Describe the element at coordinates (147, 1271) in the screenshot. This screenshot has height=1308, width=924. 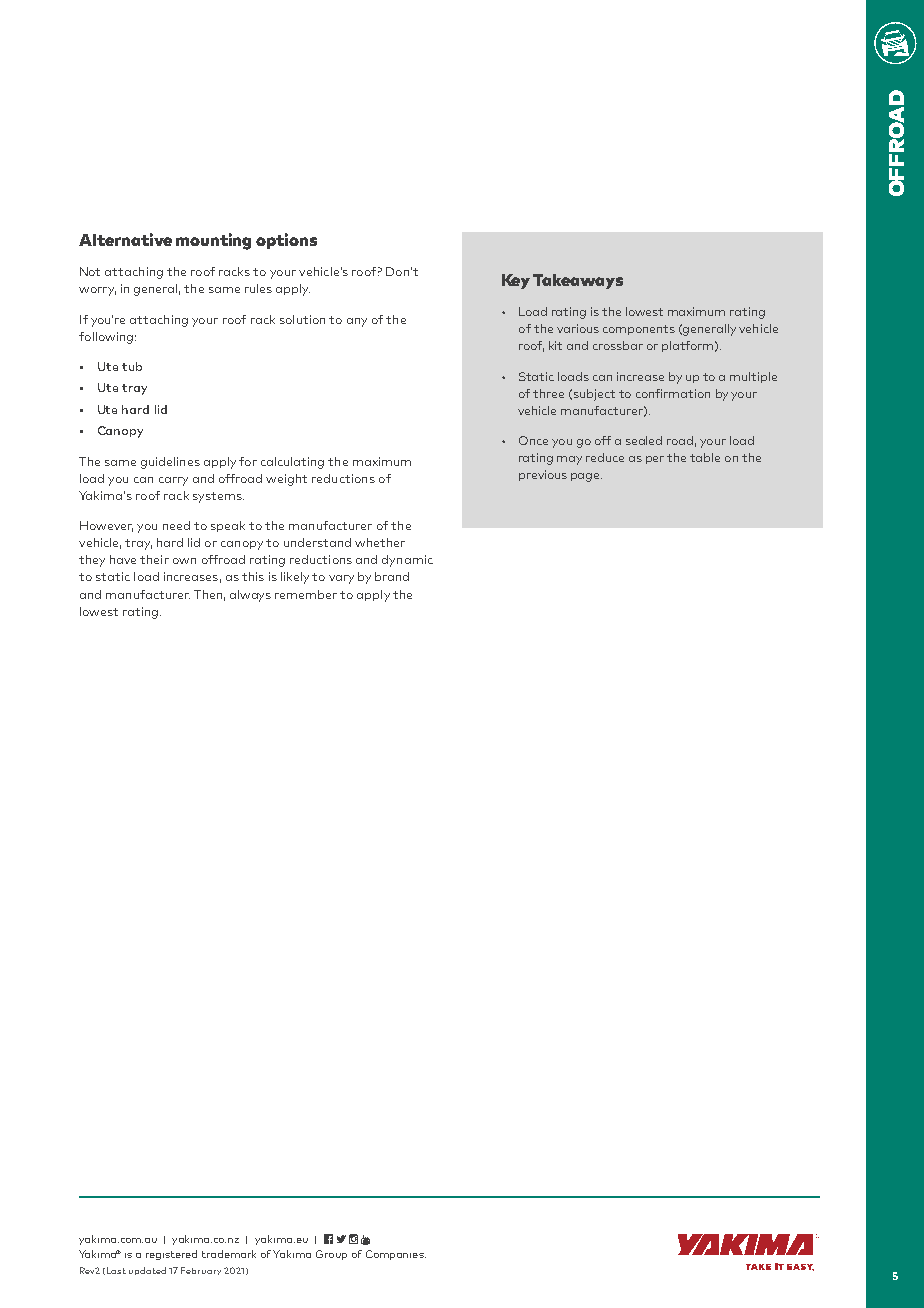
I see `updated` at that location.
